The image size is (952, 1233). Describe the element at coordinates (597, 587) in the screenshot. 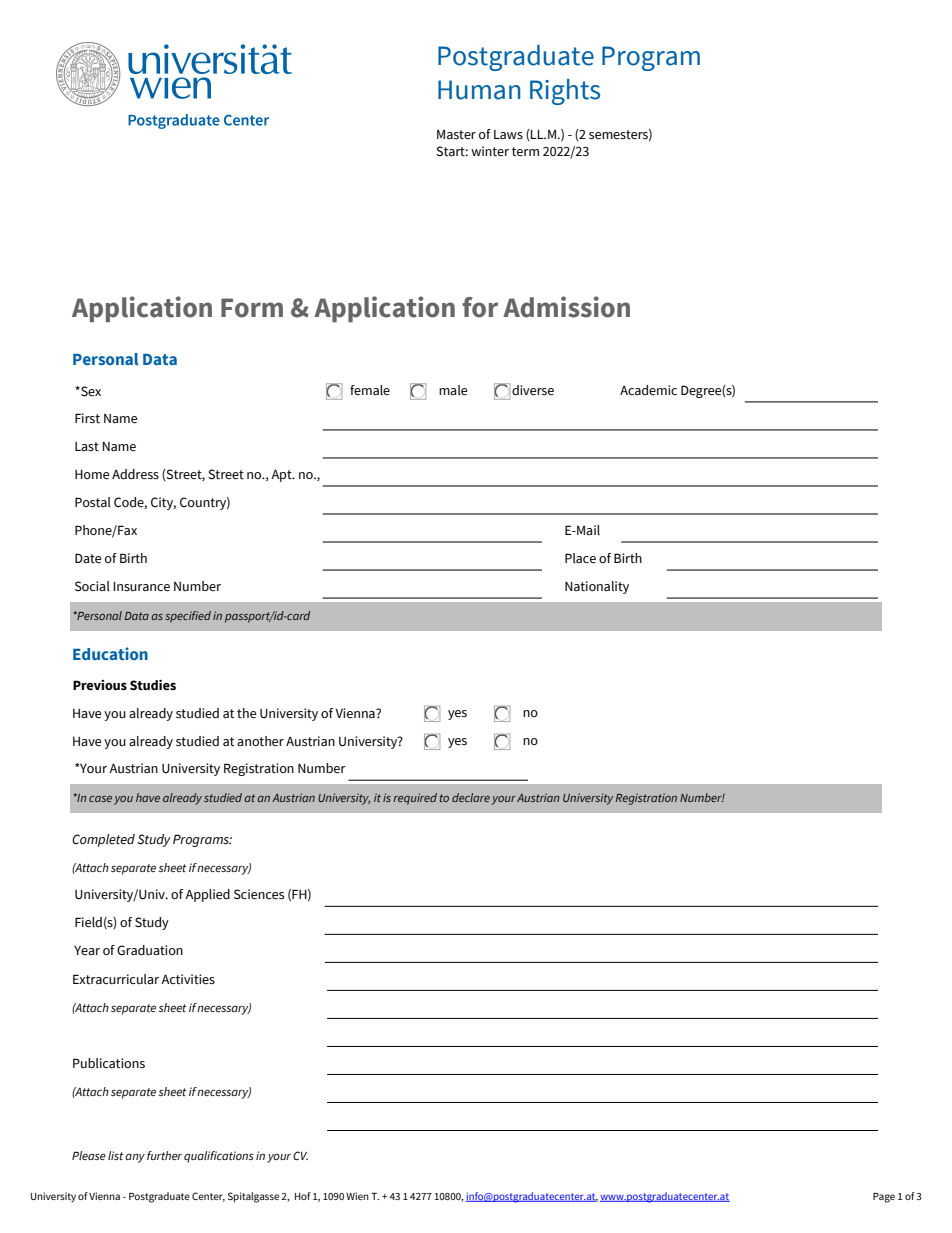

I see `Nationality` at that location.
